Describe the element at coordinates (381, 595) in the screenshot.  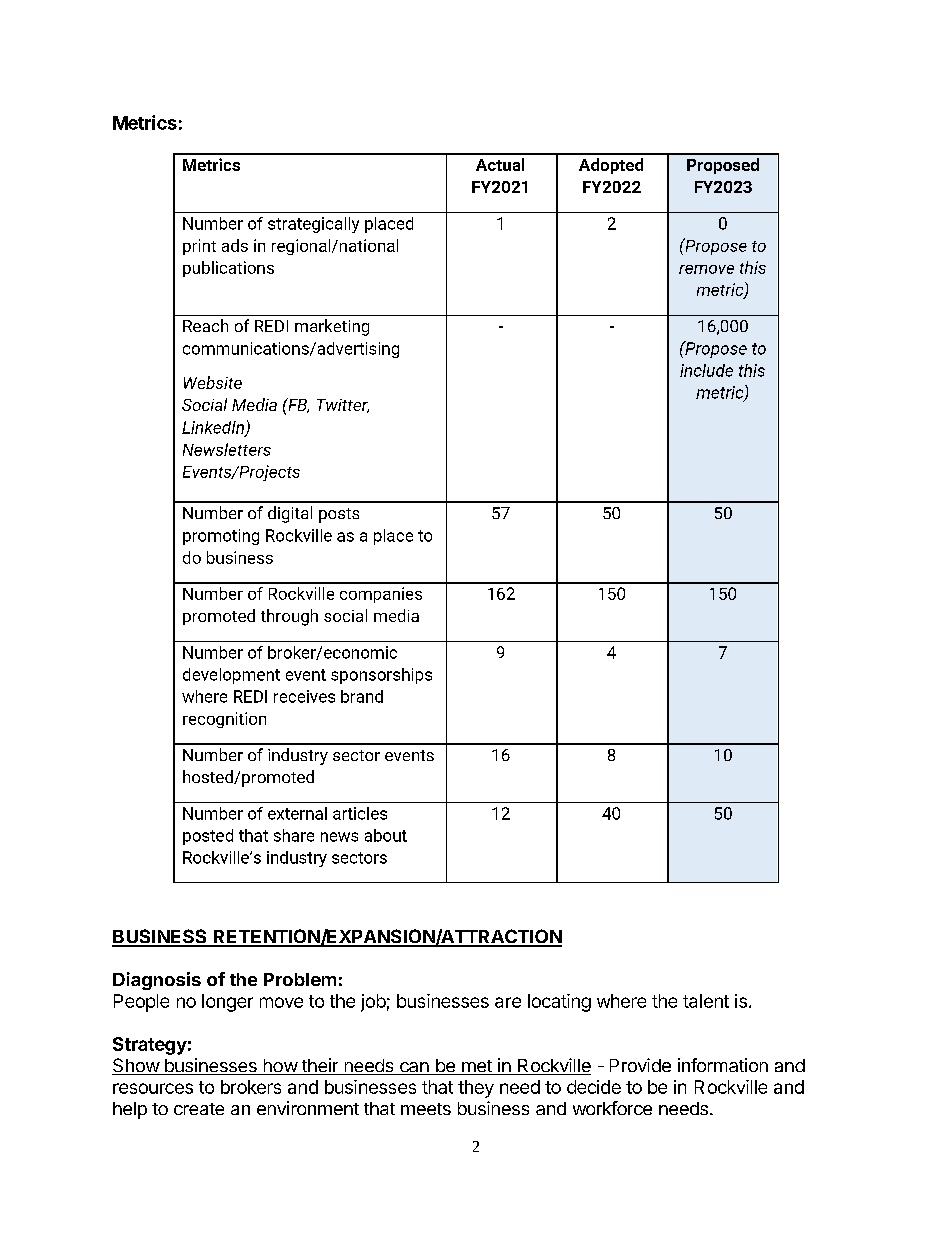
I see `companies` at that location.
